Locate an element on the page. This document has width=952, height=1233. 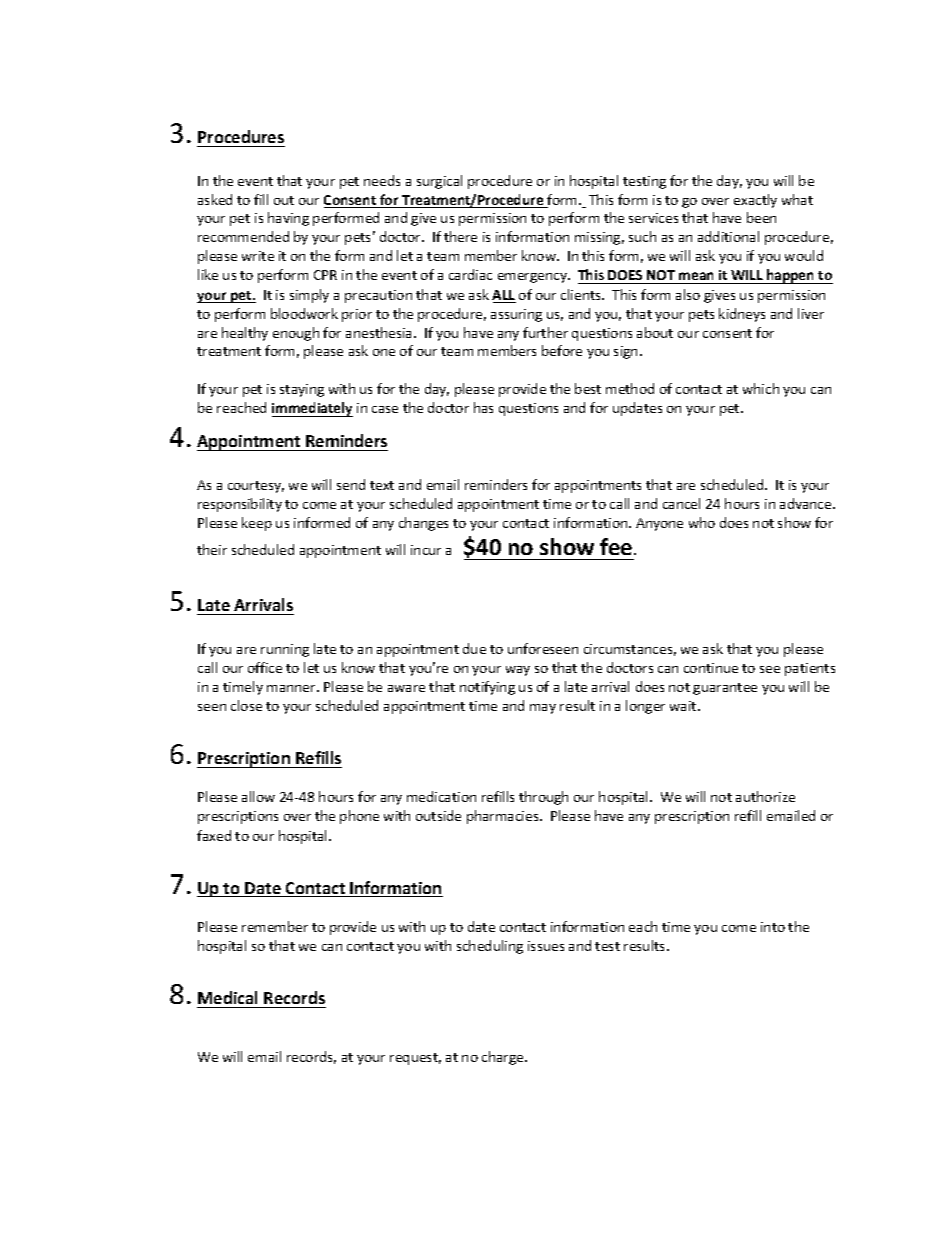
exactly is located at coordinates (755, 201).
